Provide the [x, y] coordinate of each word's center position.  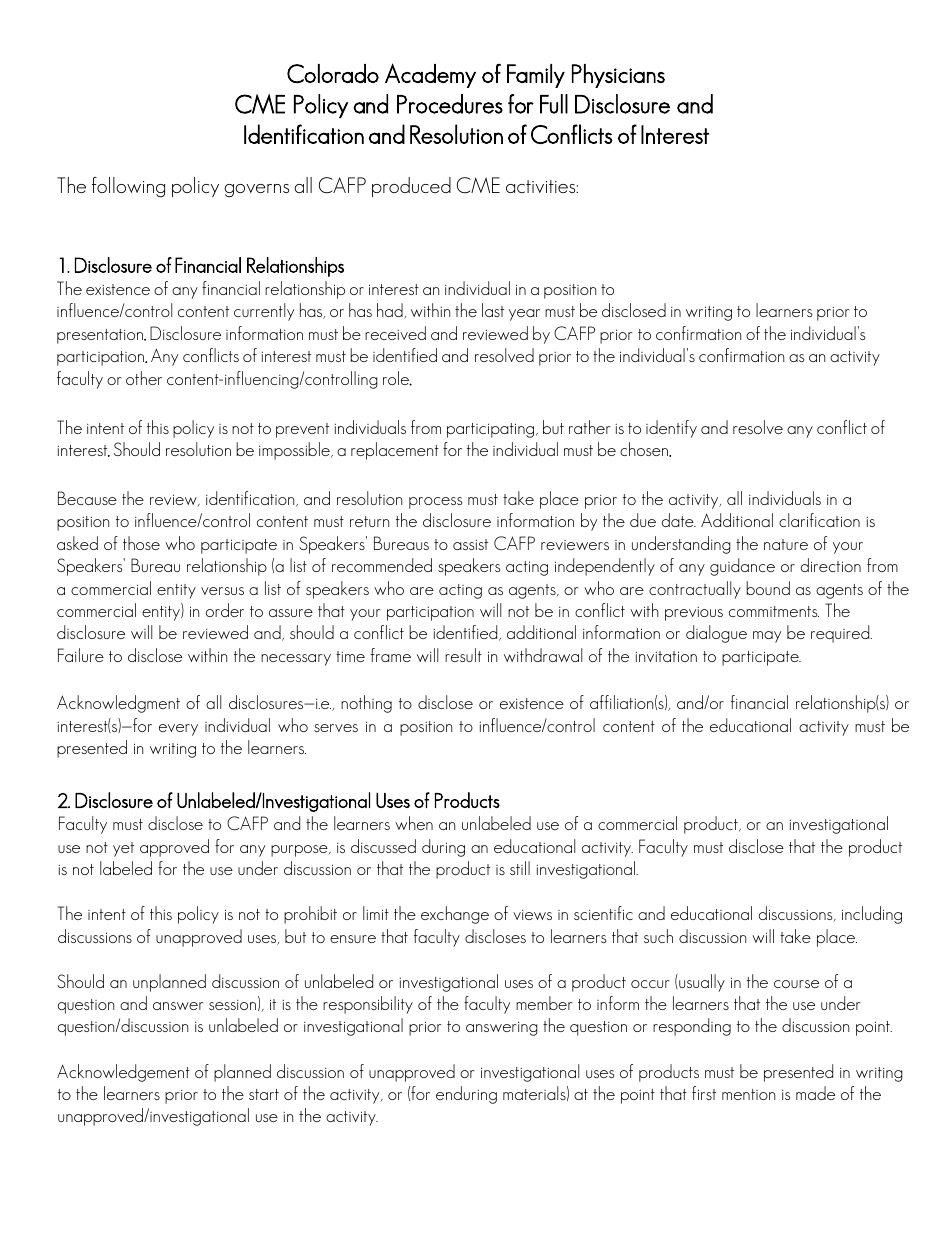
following [128, 187]
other [144, 378]
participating [492, 430]
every [178, 730]
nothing [366, 704]
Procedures [450, 104]
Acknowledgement [123, 1073]
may [767, 637]
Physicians [618, 76]
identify [671, 429]
